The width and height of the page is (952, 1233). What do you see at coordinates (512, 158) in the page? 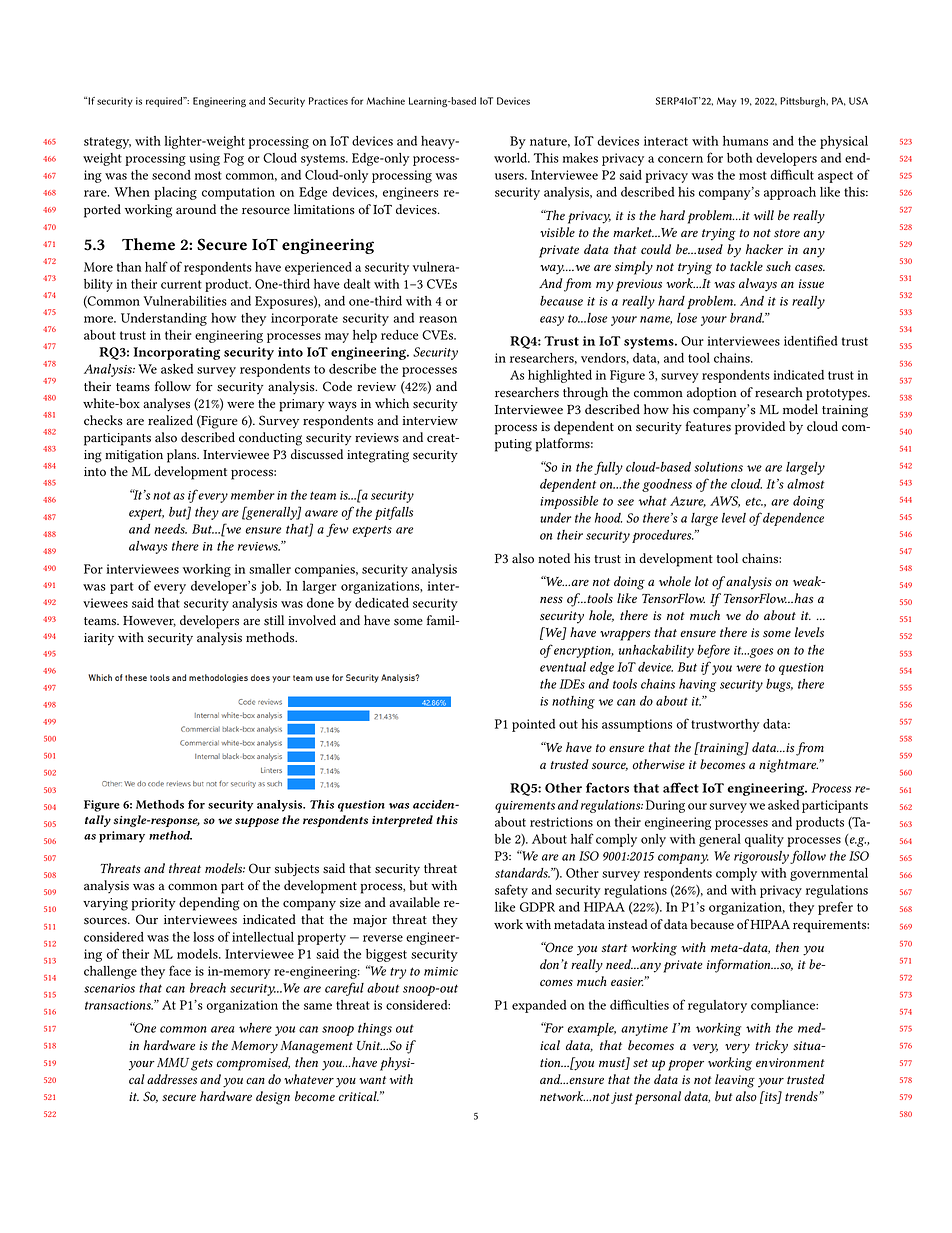
I see `world` at bounding box center [512, 158].
